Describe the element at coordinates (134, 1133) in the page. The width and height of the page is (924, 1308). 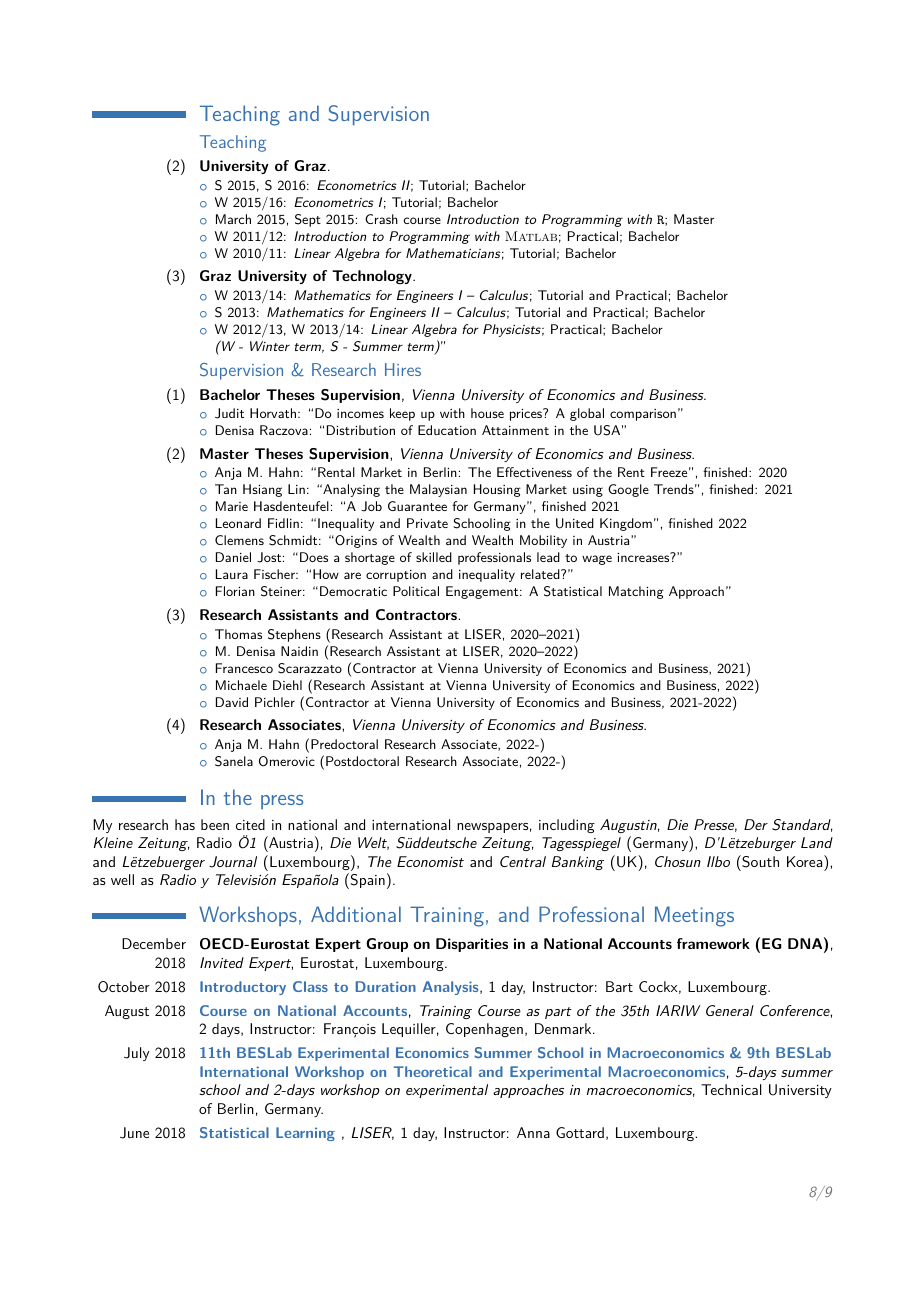
I see `June` at that location.
